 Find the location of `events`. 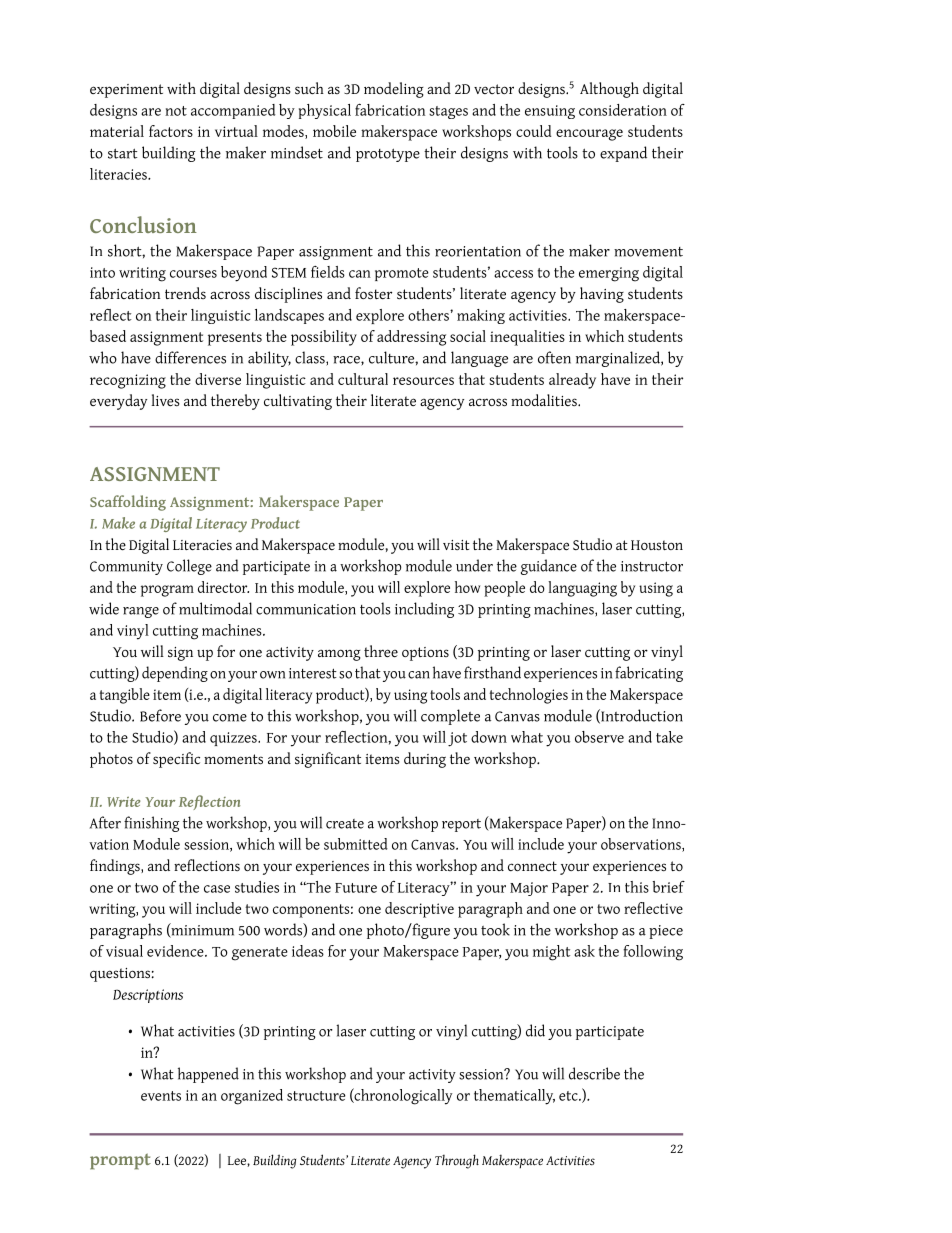

events is located at coordinates (161, 1096).
